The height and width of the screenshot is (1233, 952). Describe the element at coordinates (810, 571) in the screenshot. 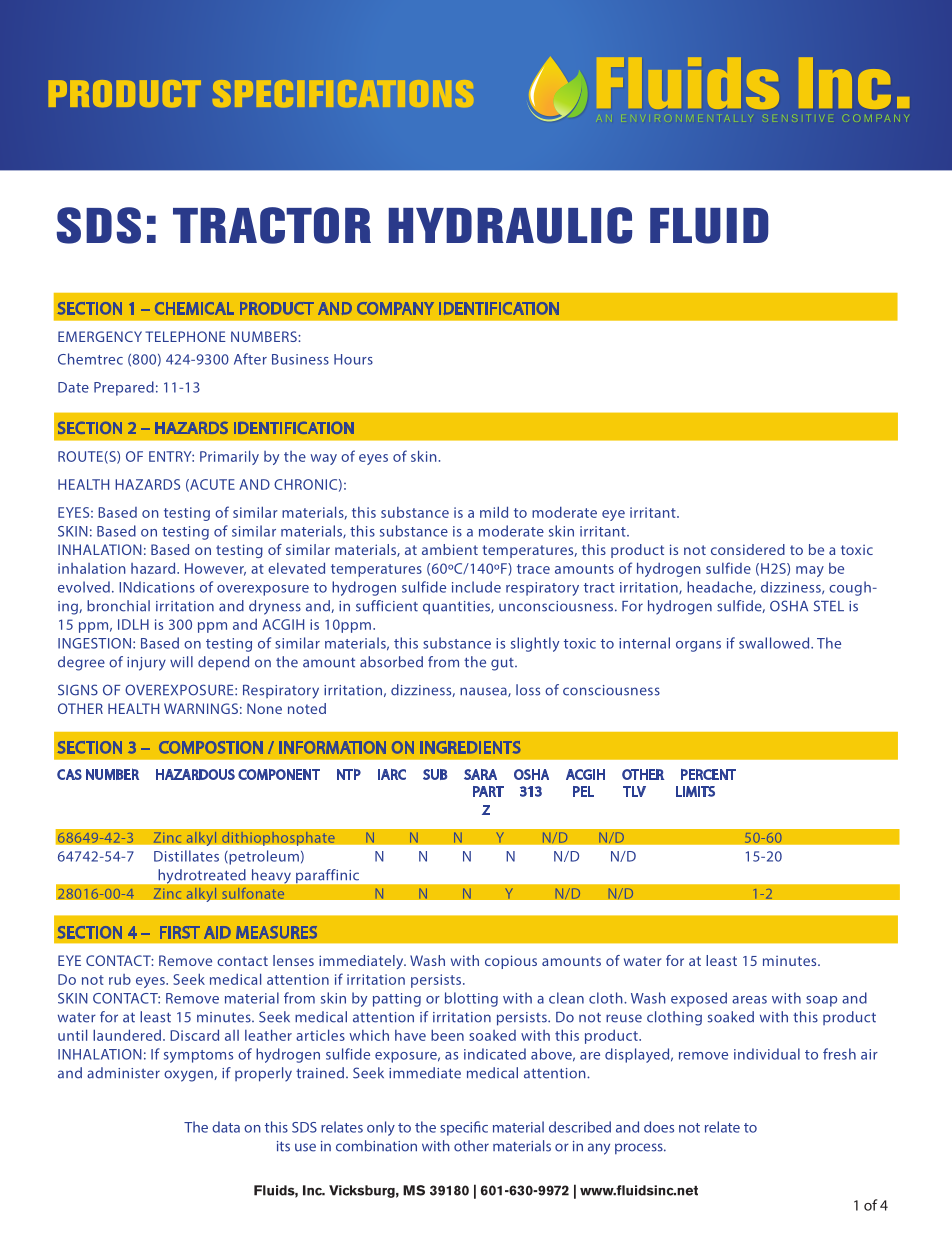

I see `may` at that location.
